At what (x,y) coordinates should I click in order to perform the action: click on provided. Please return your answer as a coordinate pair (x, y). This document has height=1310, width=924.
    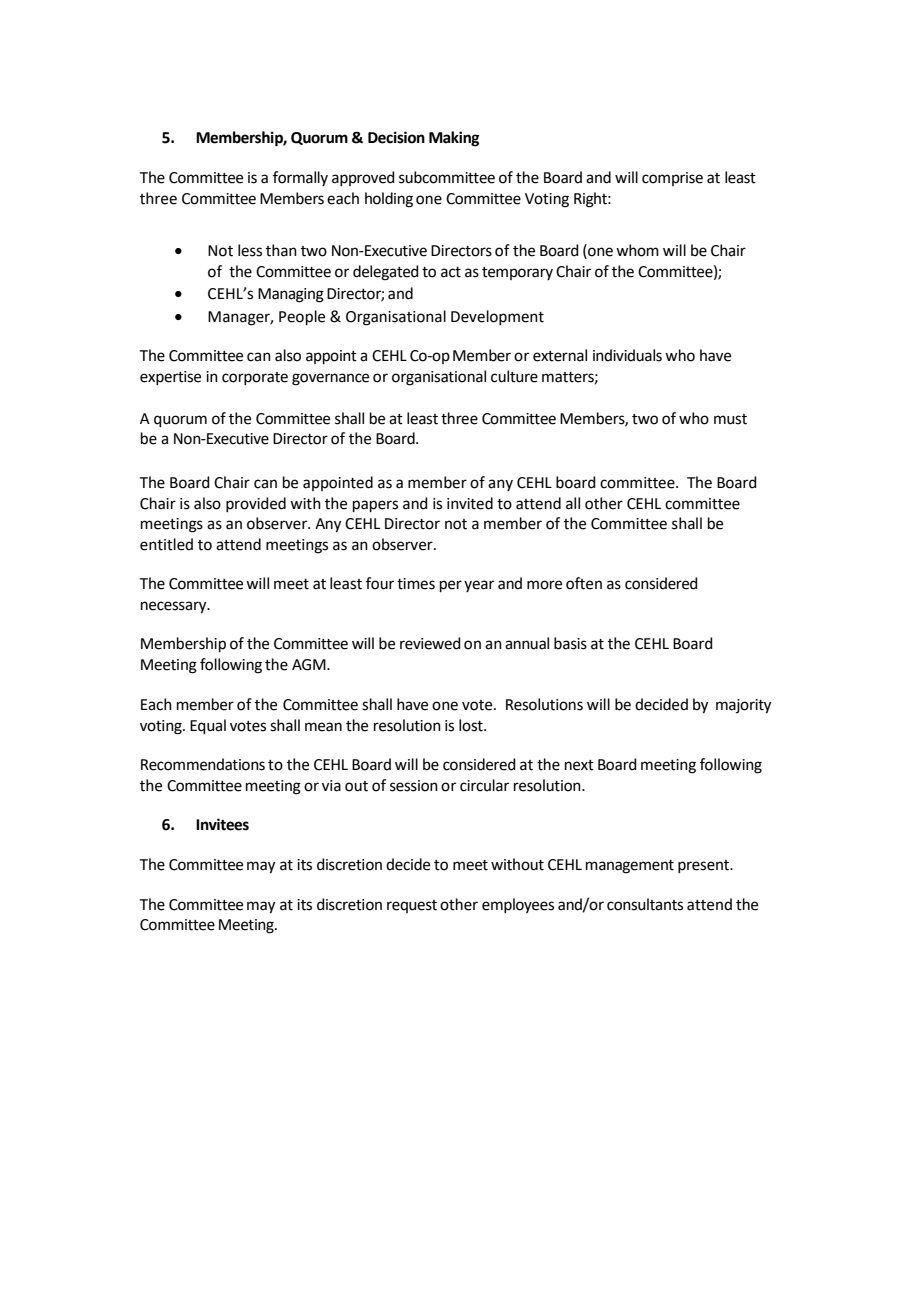
    Looking at the image, I should click on (256, 504).
